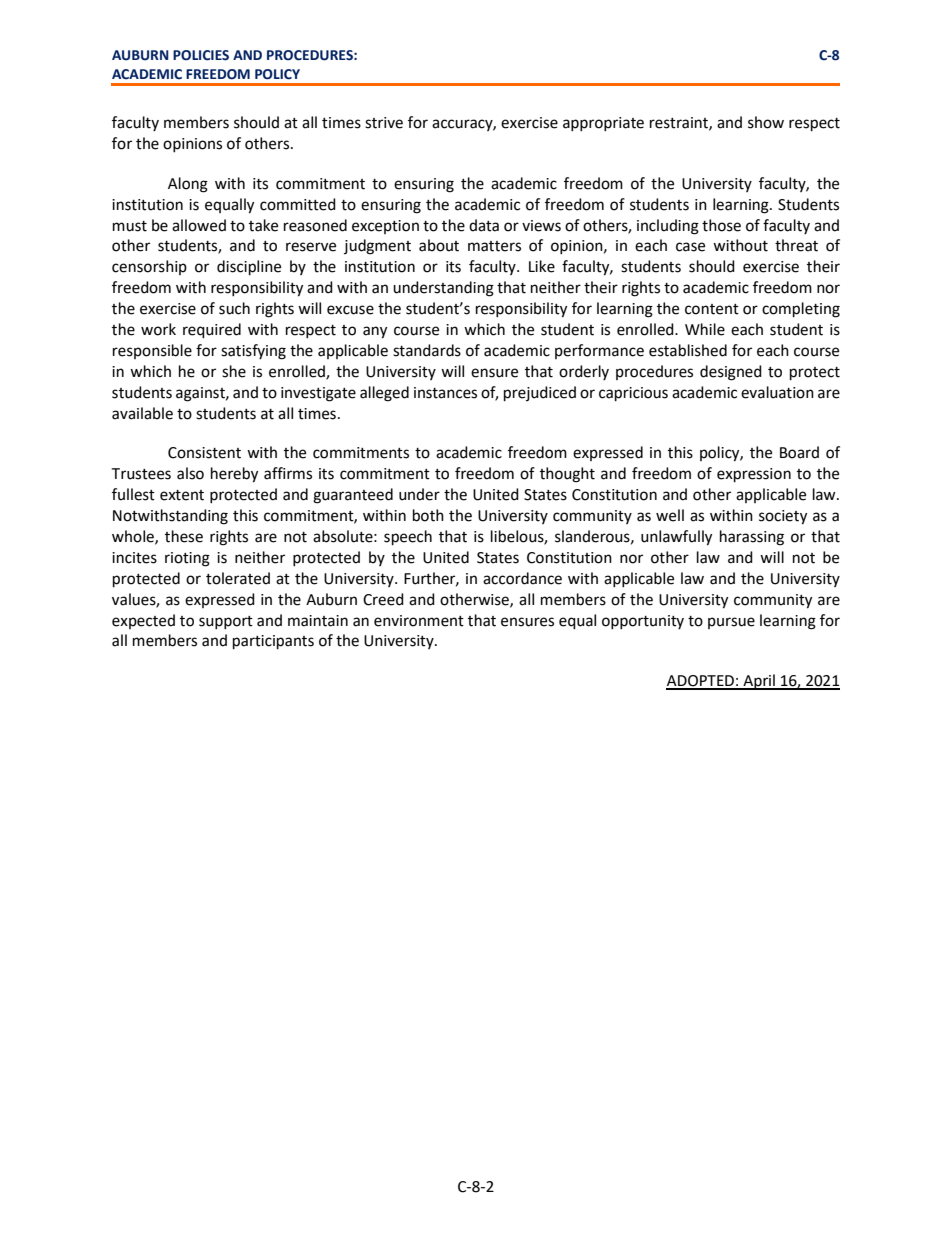  What do you see at coordinates (384, 123) in the image?
I see `strive` at bounding box center [384, 123].
